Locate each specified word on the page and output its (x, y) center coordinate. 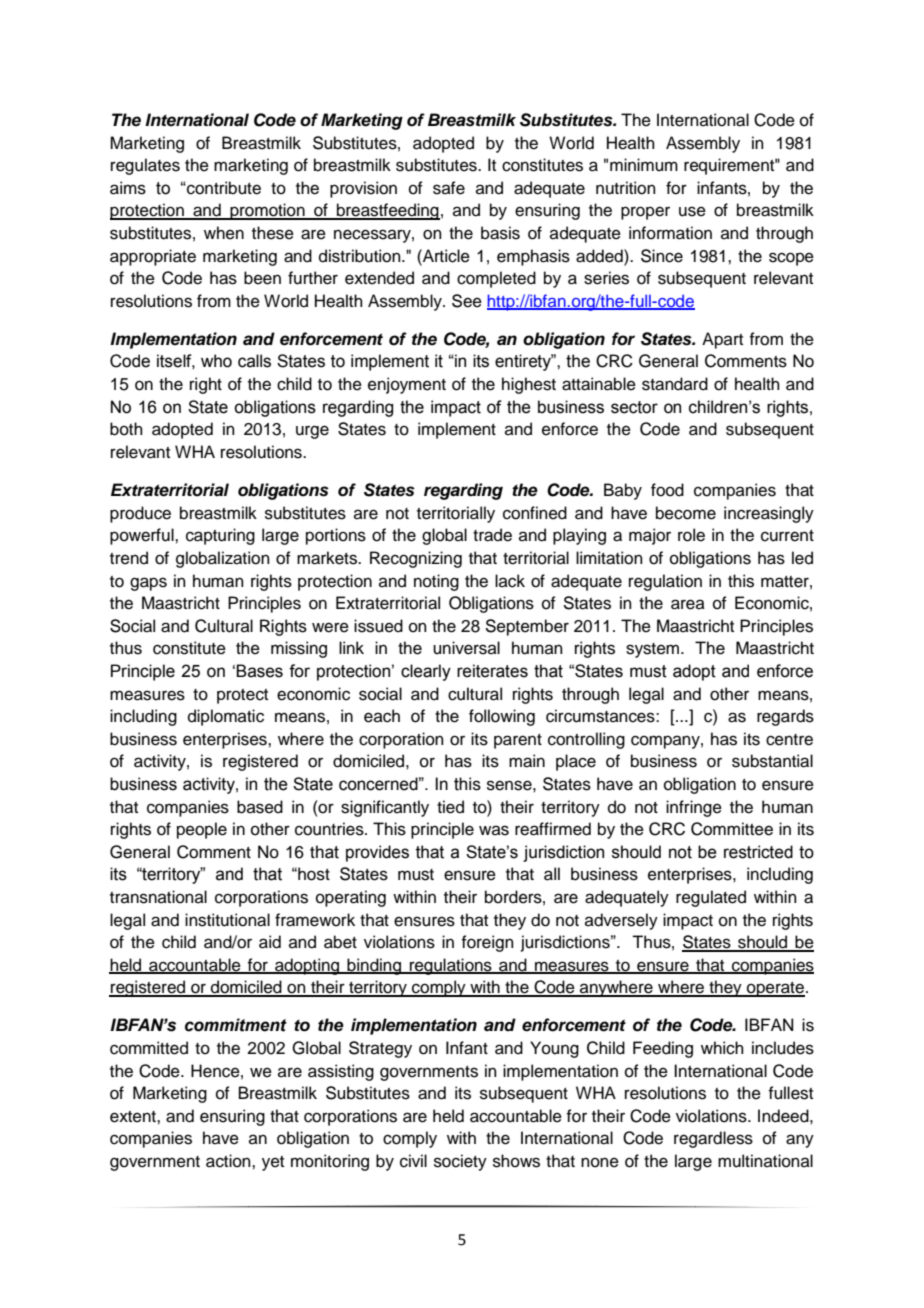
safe (449, 188)
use (692, 211)
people (202, 830)
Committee (732, 829)
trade (492, 535)
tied (450, 807)
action (229, 1161)
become (686, 513)
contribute (223, 188)
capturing (220, 536)
